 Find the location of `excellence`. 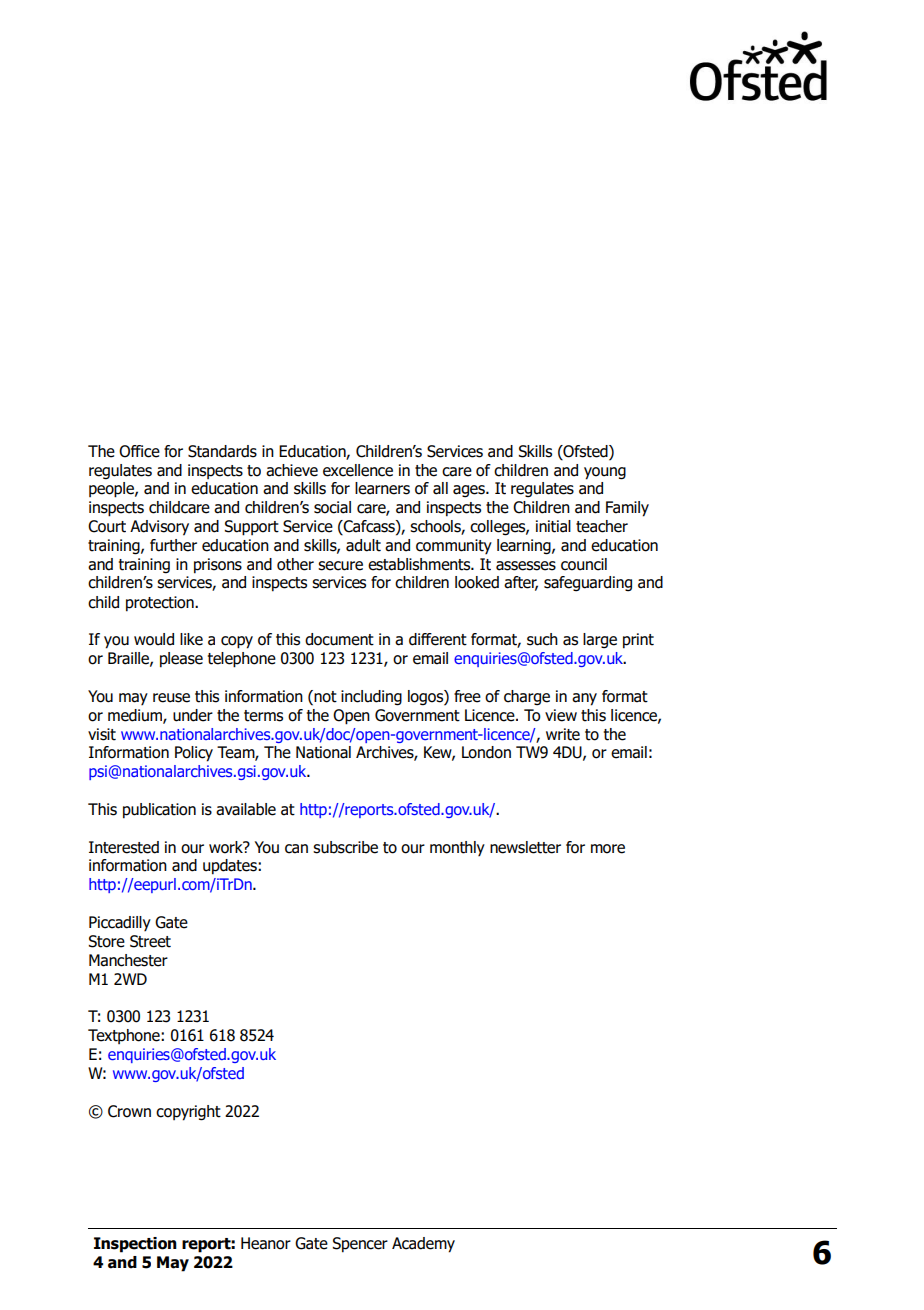

excellence is located at coordinates (358, 470).
